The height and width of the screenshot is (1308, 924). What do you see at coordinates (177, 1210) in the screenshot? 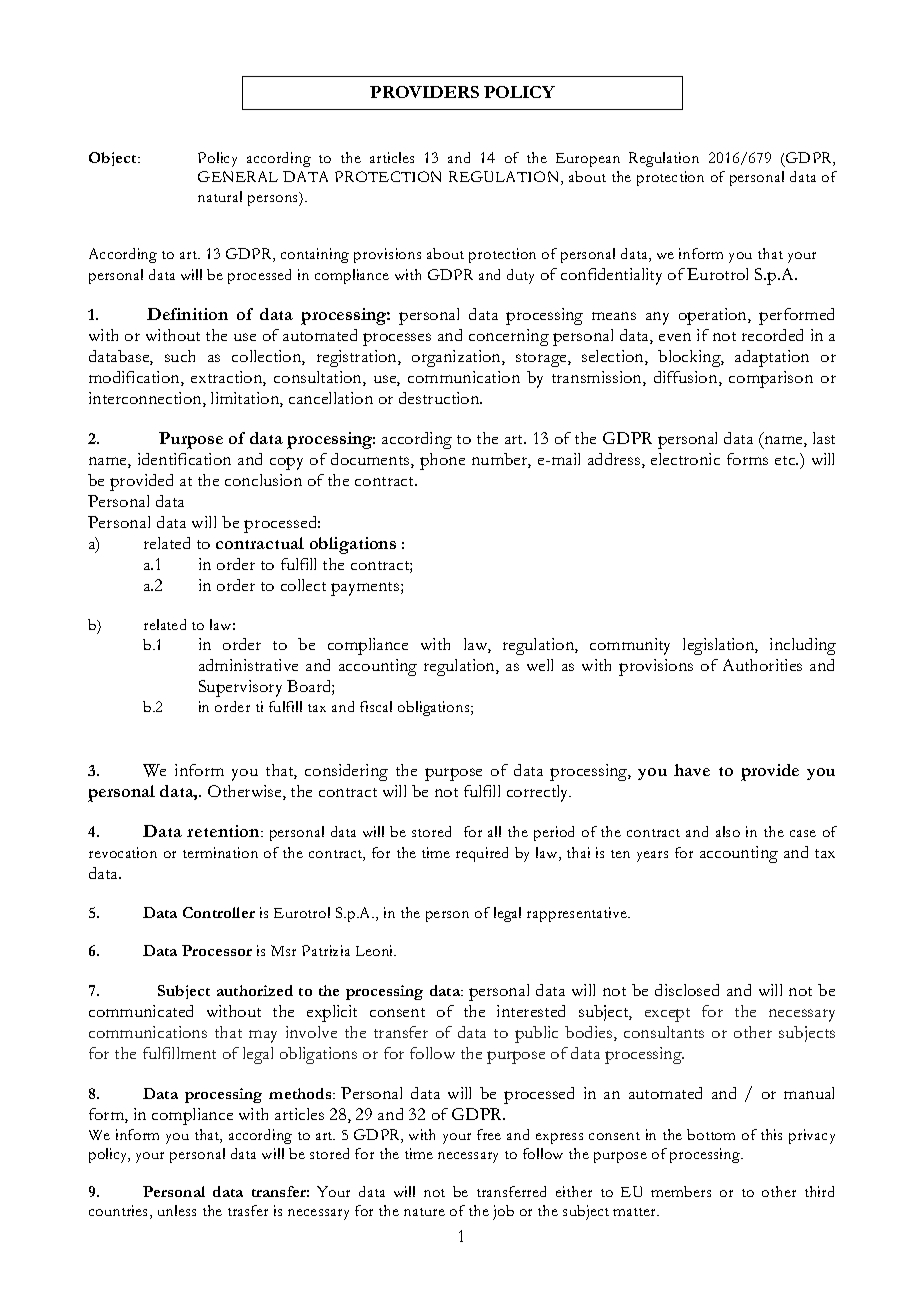
I see `unless` at bounding box center [177, 1210].
